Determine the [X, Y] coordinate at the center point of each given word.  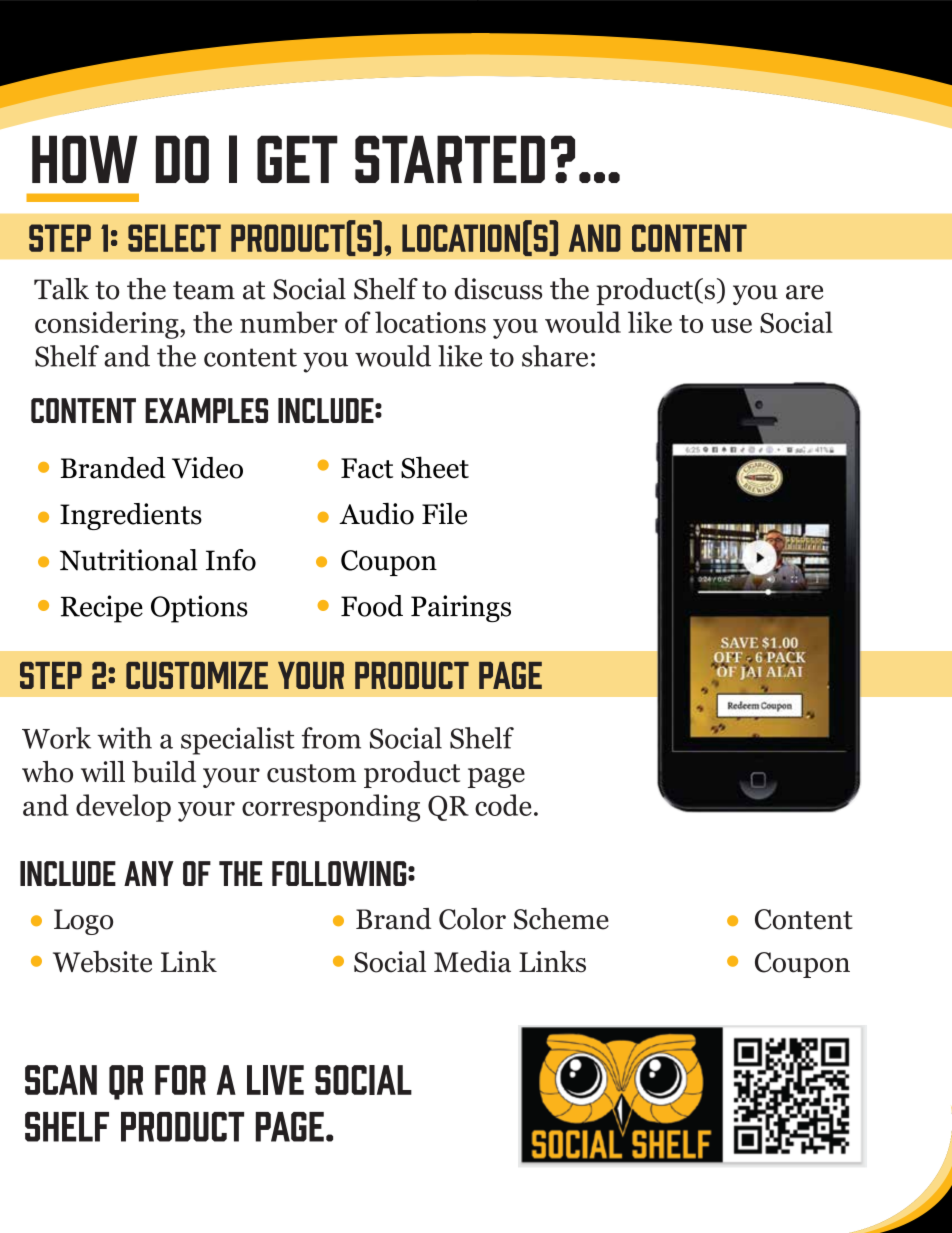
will [103, 771]
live [275, 1080]
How [85, 159]
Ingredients [131, 516]
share [555, 356]
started [450, 159]
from [331, 738]
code [503, 805]
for [180, 1080]
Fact [367, 468]
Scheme [561, 919]
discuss [498, 289]
